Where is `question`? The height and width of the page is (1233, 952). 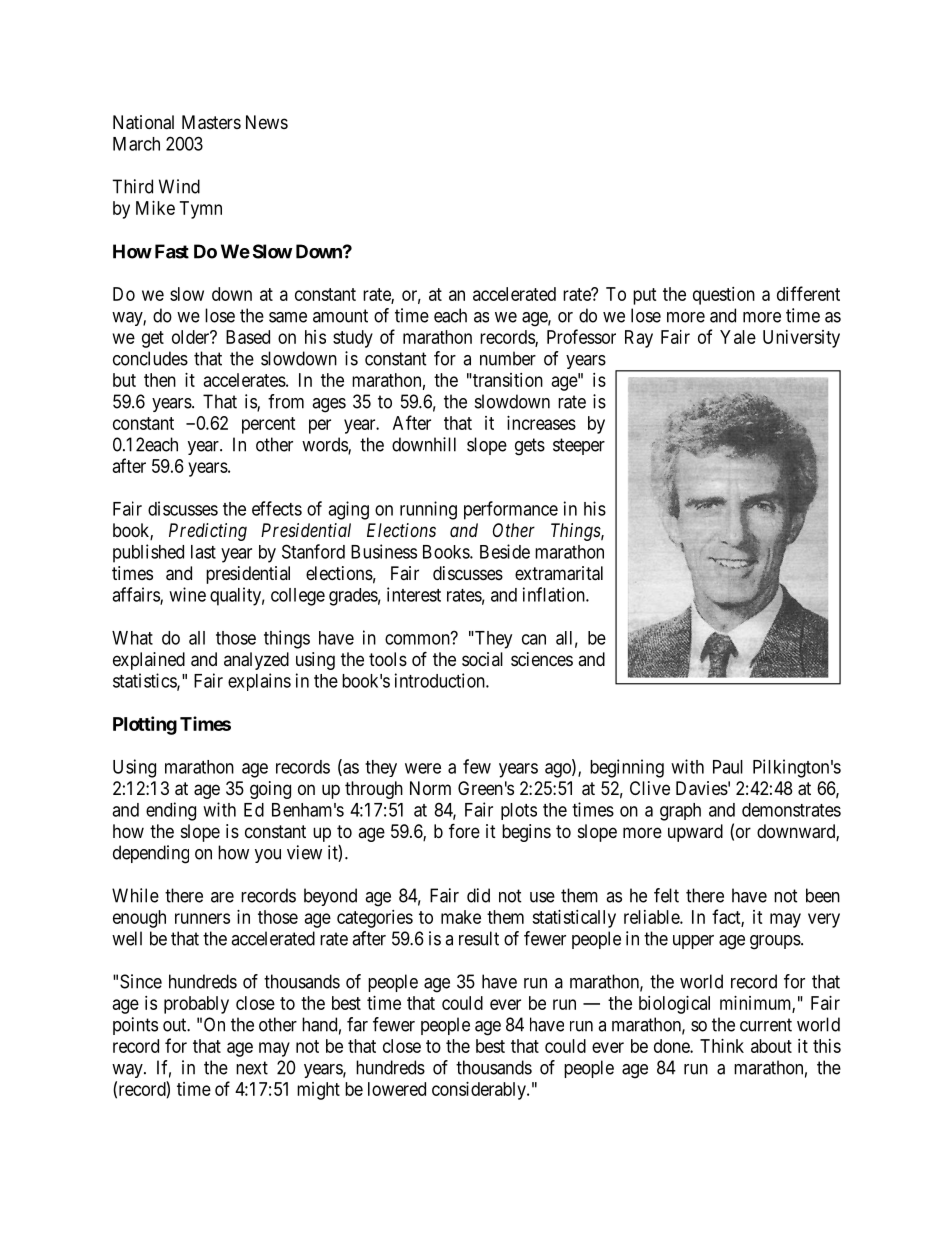 question is located at coordinates (724, 296).
